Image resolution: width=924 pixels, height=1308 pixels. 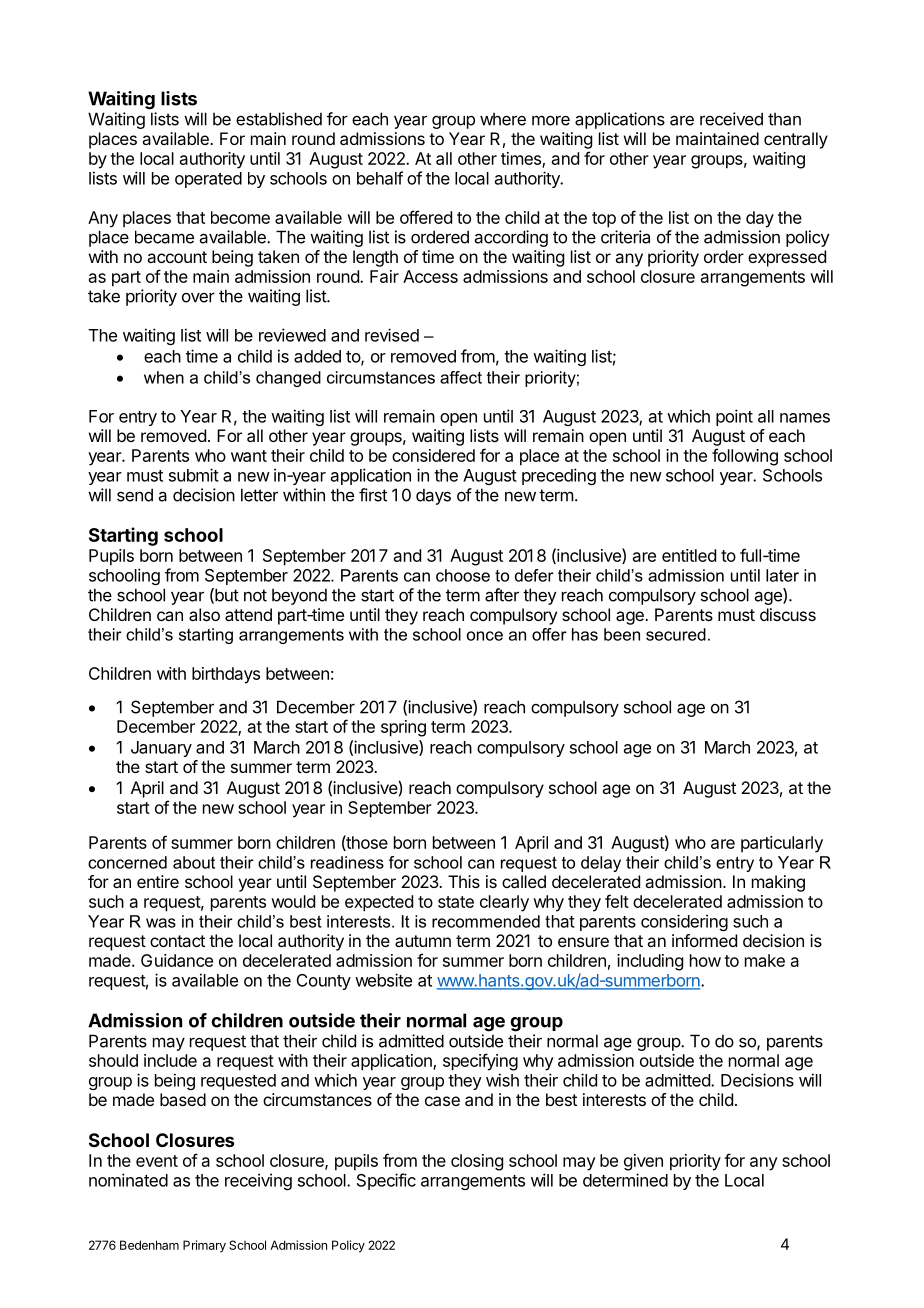 What do you see at coordinates (503, 119) in the screenshot?
I see `where` at bounding box center [503, 119].
